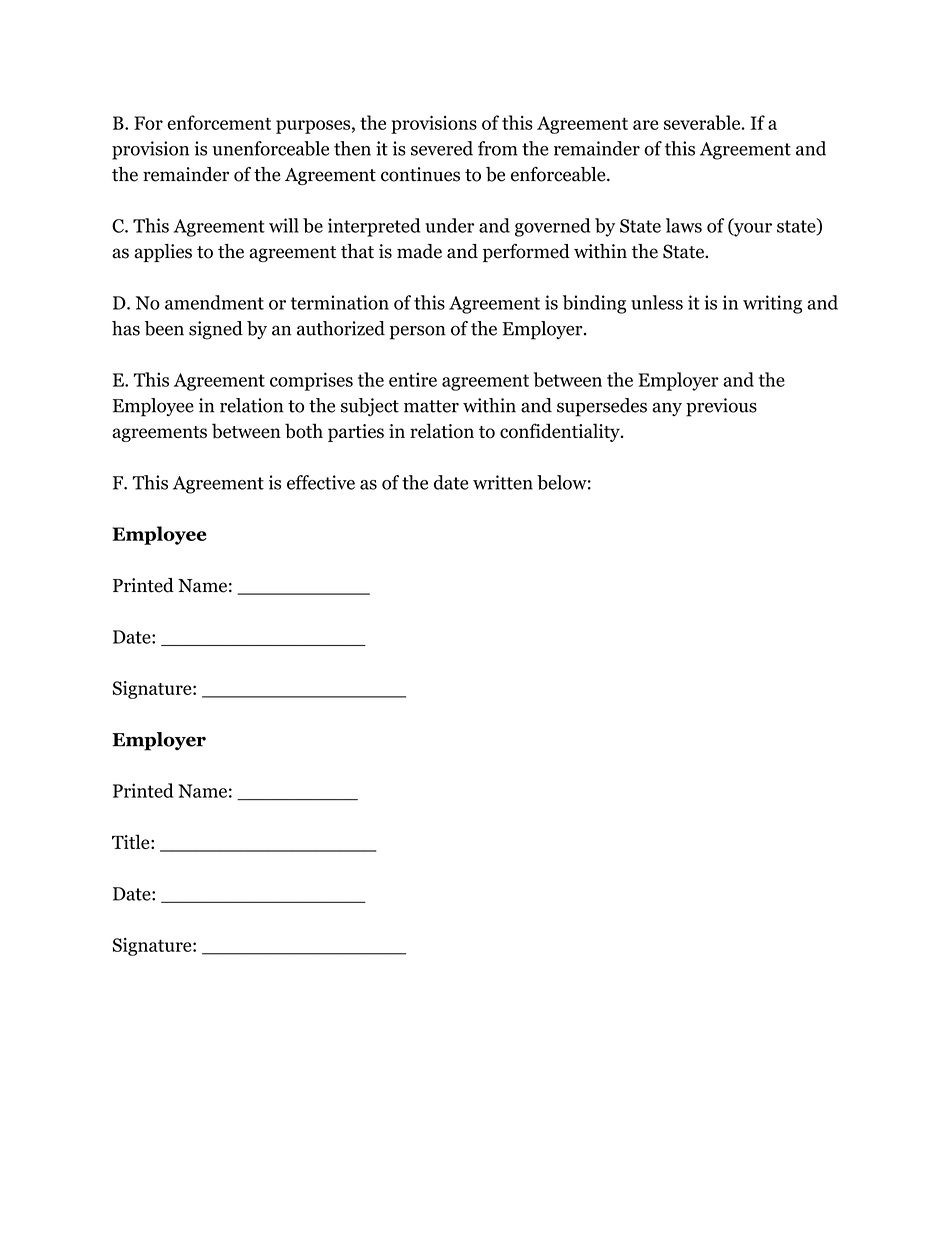  I want to click on are, so click(646, 125).
